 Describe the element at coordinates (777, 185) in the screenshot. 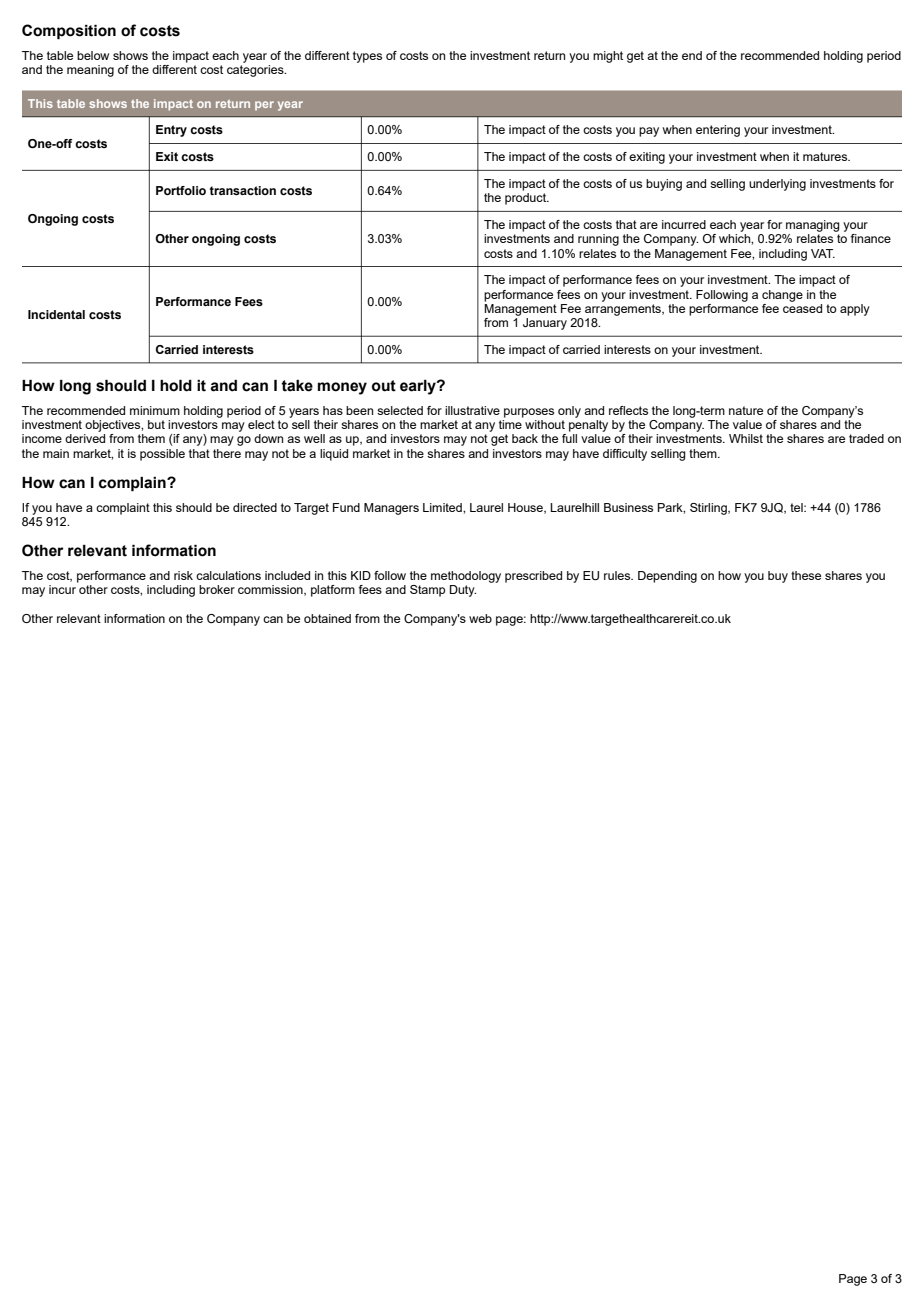

I see `underlying` at that location.
